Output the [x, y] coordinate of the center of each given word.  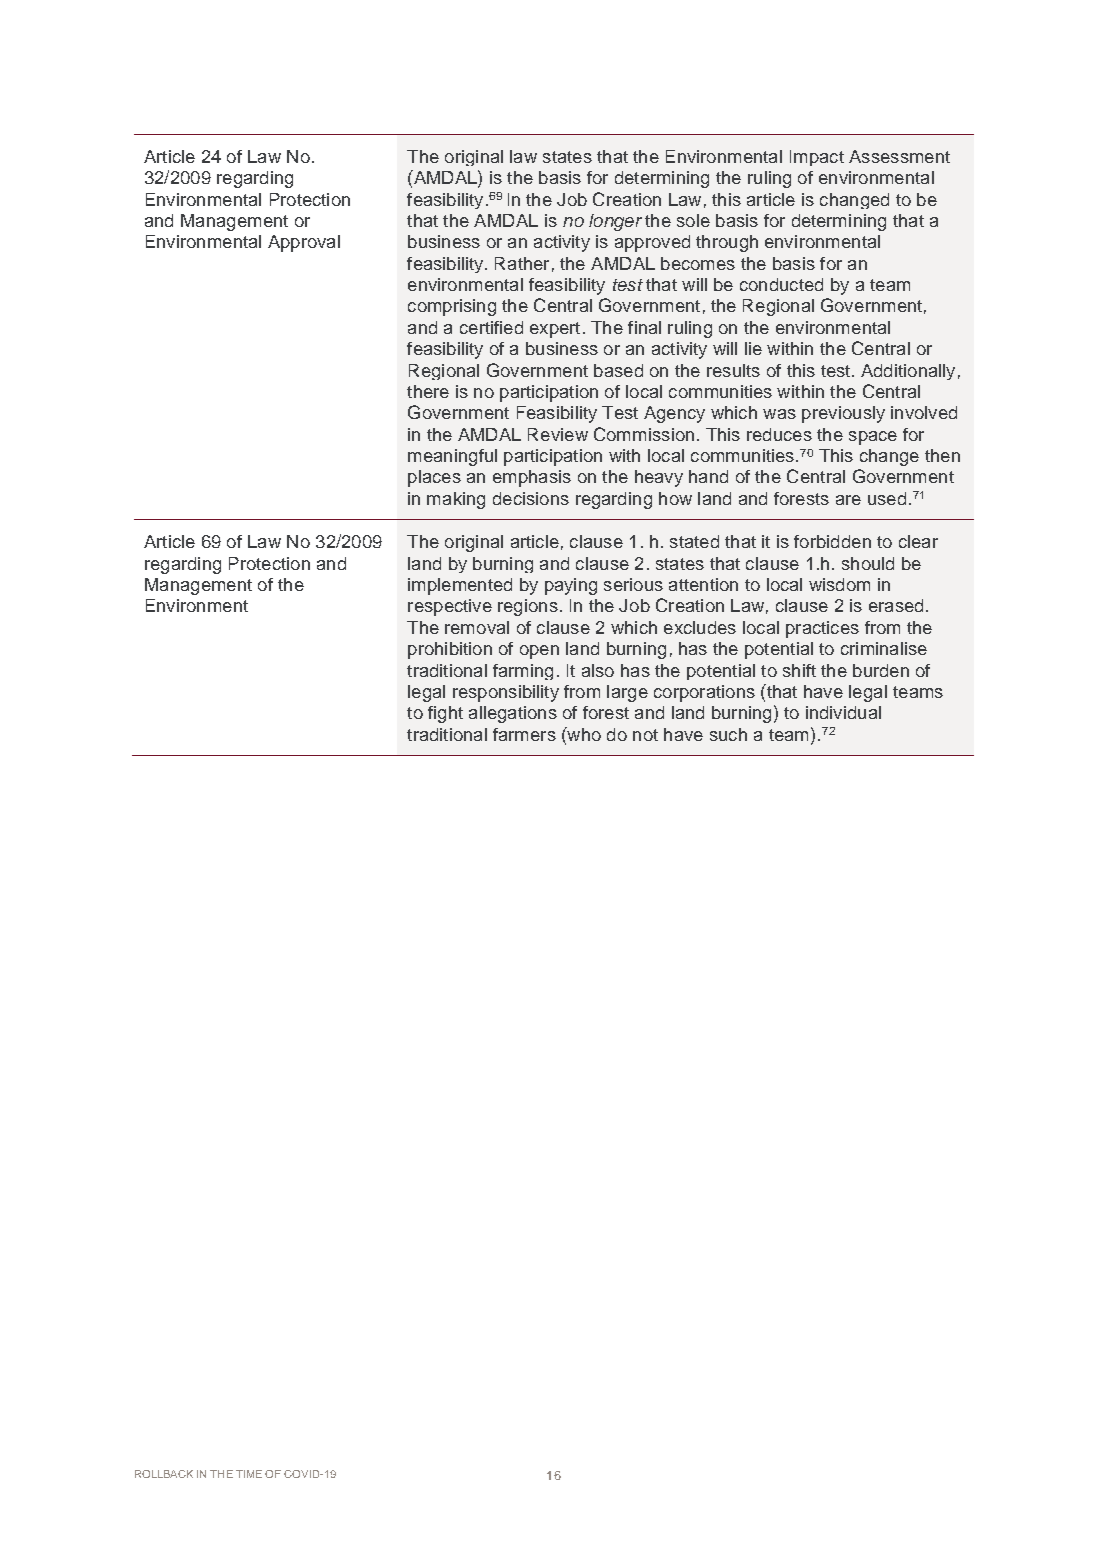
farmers [524, 734]
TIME [249, 1474]
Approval [304, 243]
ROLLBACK [164, 1474]
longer [615, 222]
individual [843, 712]
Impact [817, 158]
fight [445, 714]
